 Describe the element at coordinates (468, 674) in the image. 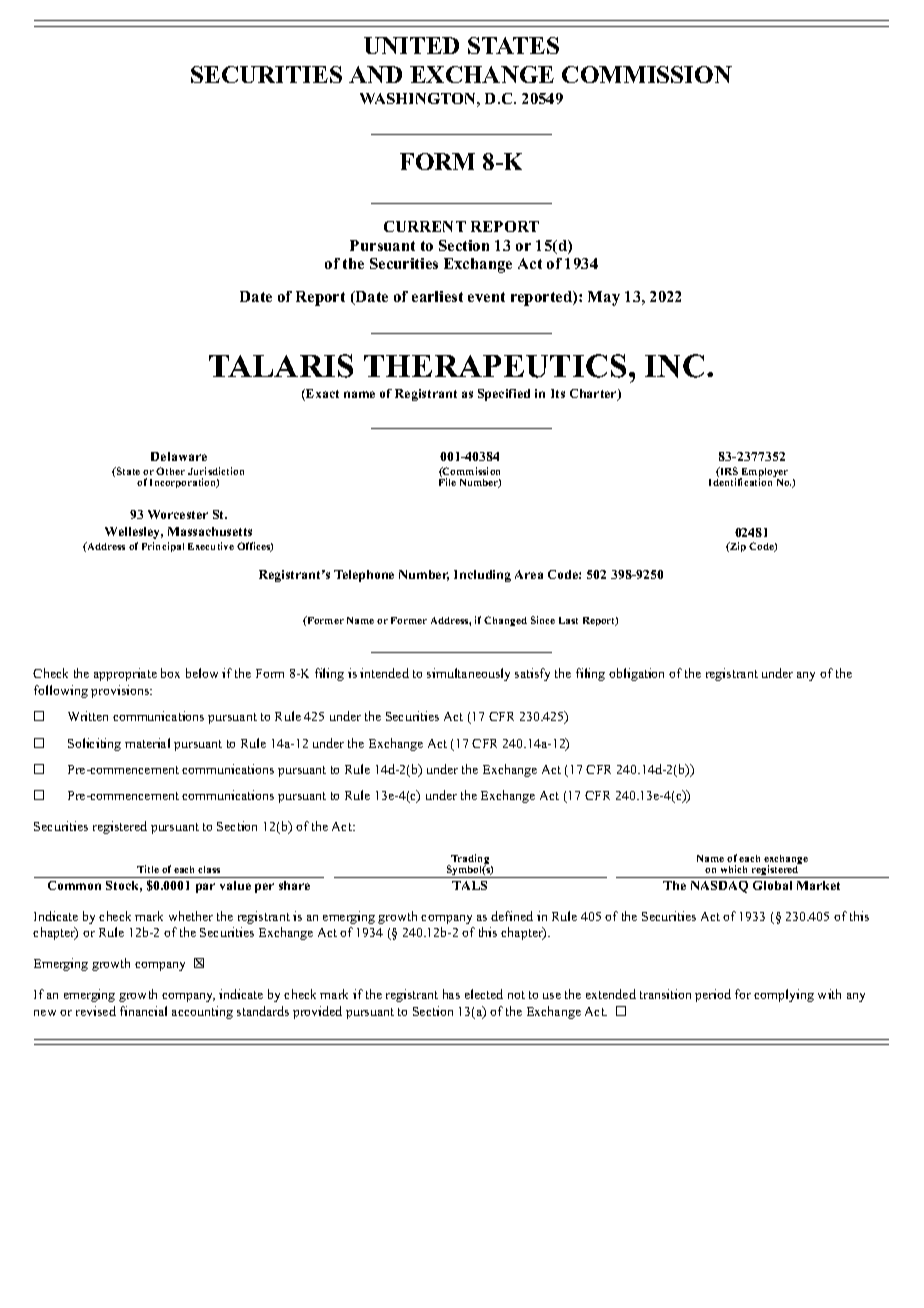

I see `simultaneously` at that location.
